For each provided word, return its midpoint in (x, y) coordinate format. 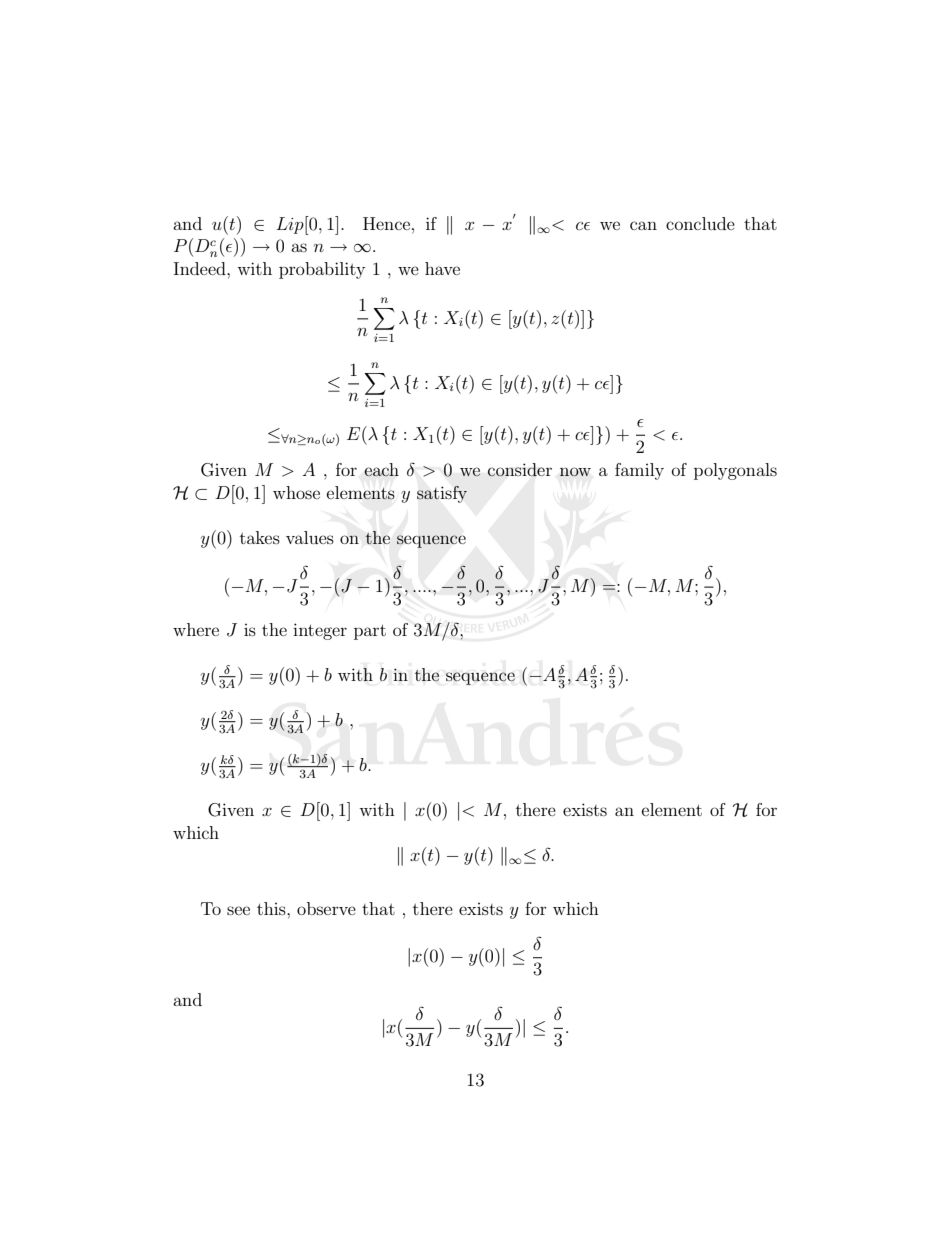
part (370, 632)
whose (296, 492)
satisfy (442, 494)
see (238, 910)
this (272, 908)
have (442, 268)
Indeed (200, 268)
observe (326, 908)
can (643, 225)
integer (320, 631)
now (575, 472)
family (639, 471)
